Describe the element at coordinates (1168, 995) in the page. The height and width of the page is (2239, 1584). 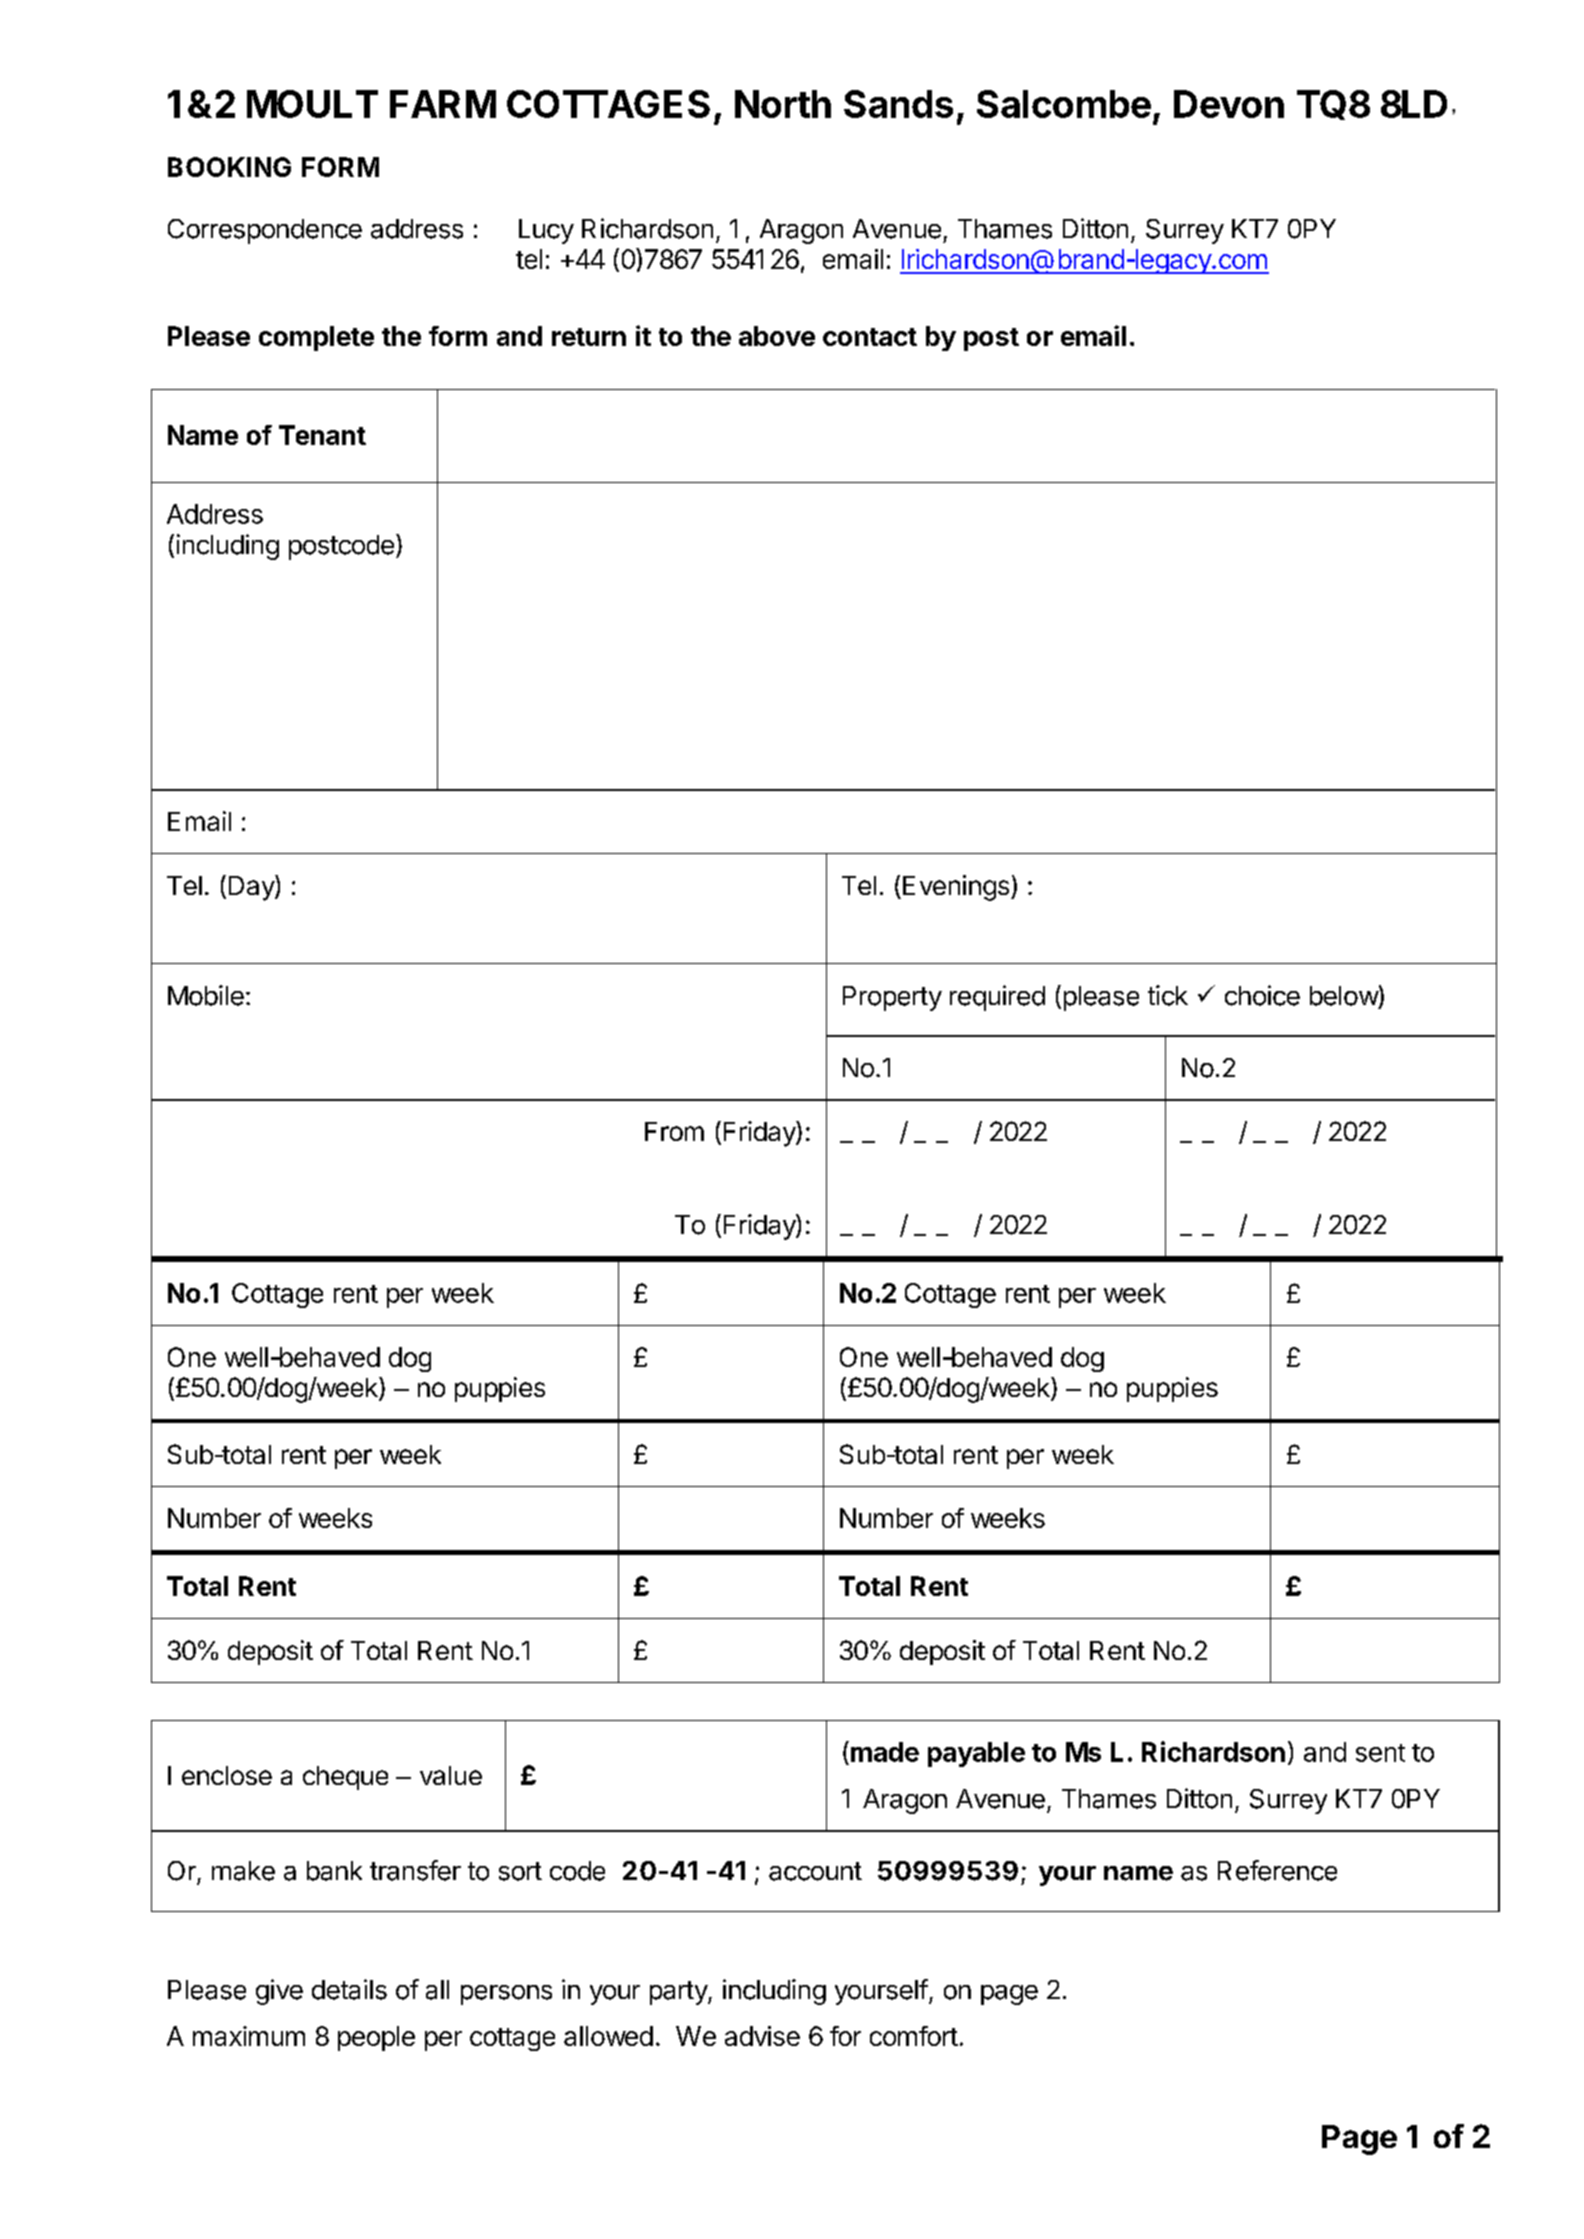
I see `tick` at that location.
